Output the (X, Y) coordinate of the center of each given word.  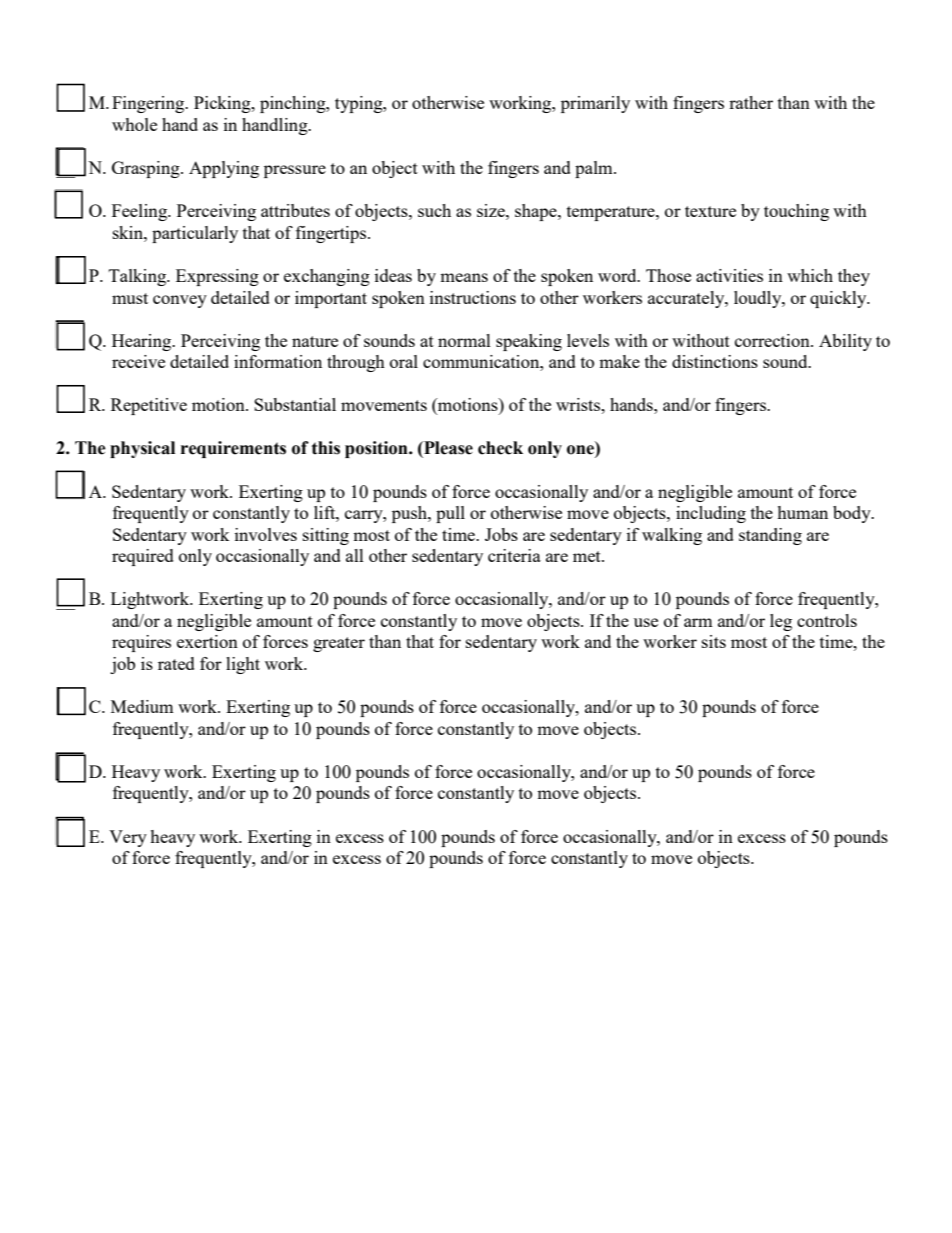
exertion (207, 641)
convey (180, 301)
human (802, 512)
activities (729, 275)
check (500, 448)
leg (781, 622)
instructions (473, 297)
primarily (595, 104)
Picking (223, 104)
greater (339, 644)
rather (751, 102)
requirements (233, 449)
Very (128, 838)
